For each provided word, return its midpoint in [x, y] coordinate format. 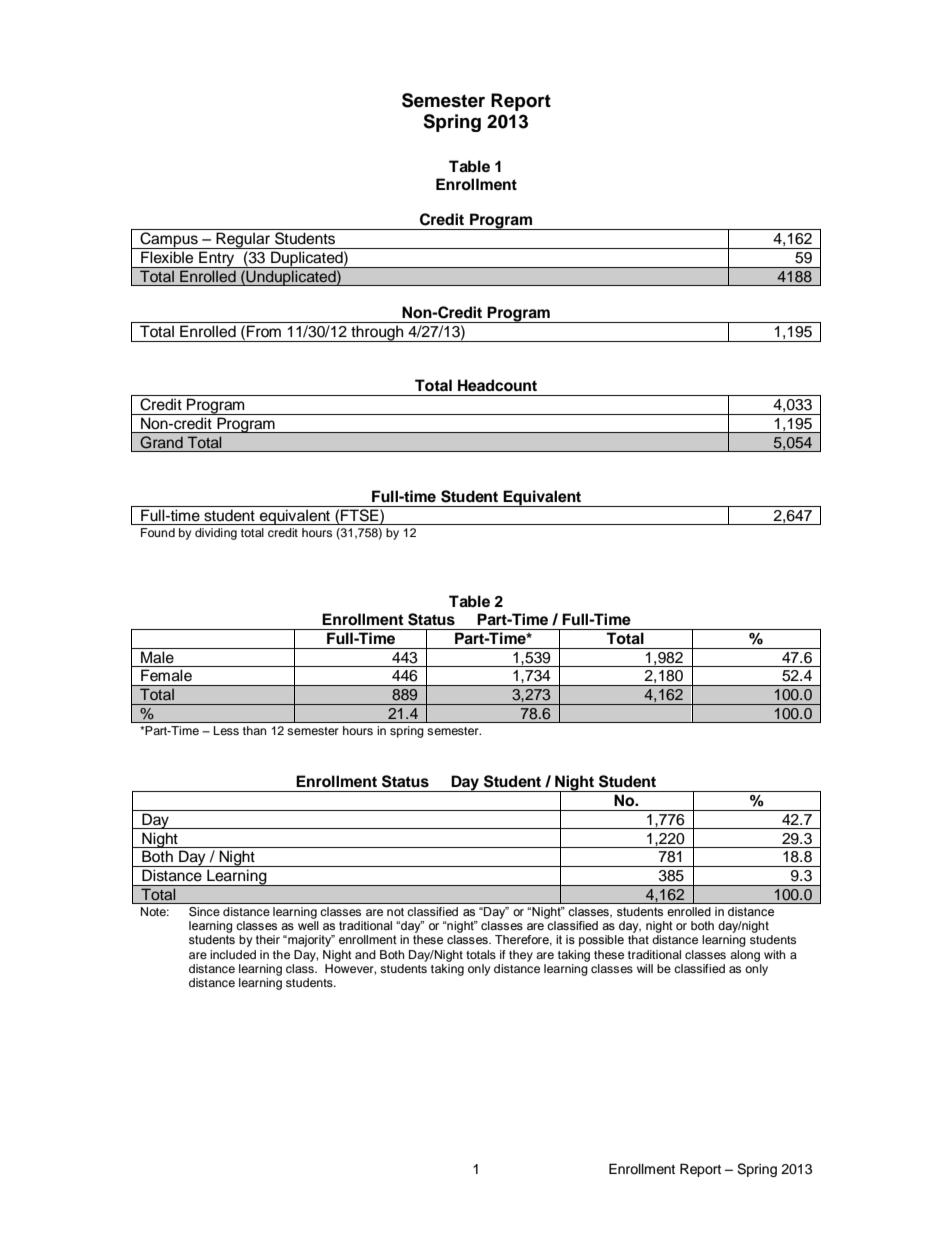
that [638, 939]
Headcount [497, 385]
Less [226, 730]
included [233, 954]
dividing [216, 534]
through [377, 333]
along [745, 956]
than [254, 730]
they [521, 956]
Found [158, 532]
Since [204, 911]
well [308, 925]
